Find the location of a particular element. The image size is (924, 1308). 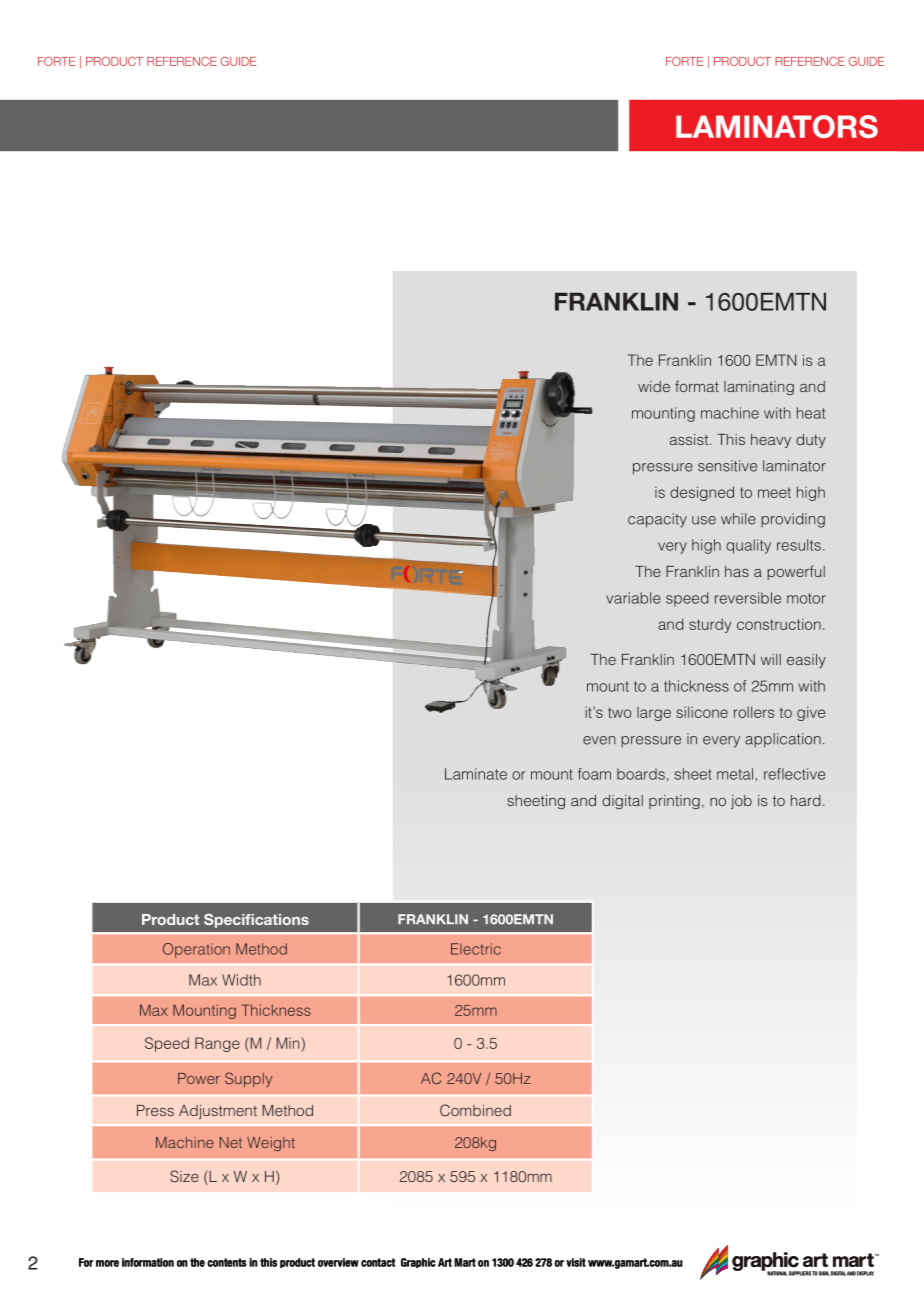

Combined is located at coordinates (475, 1110).
